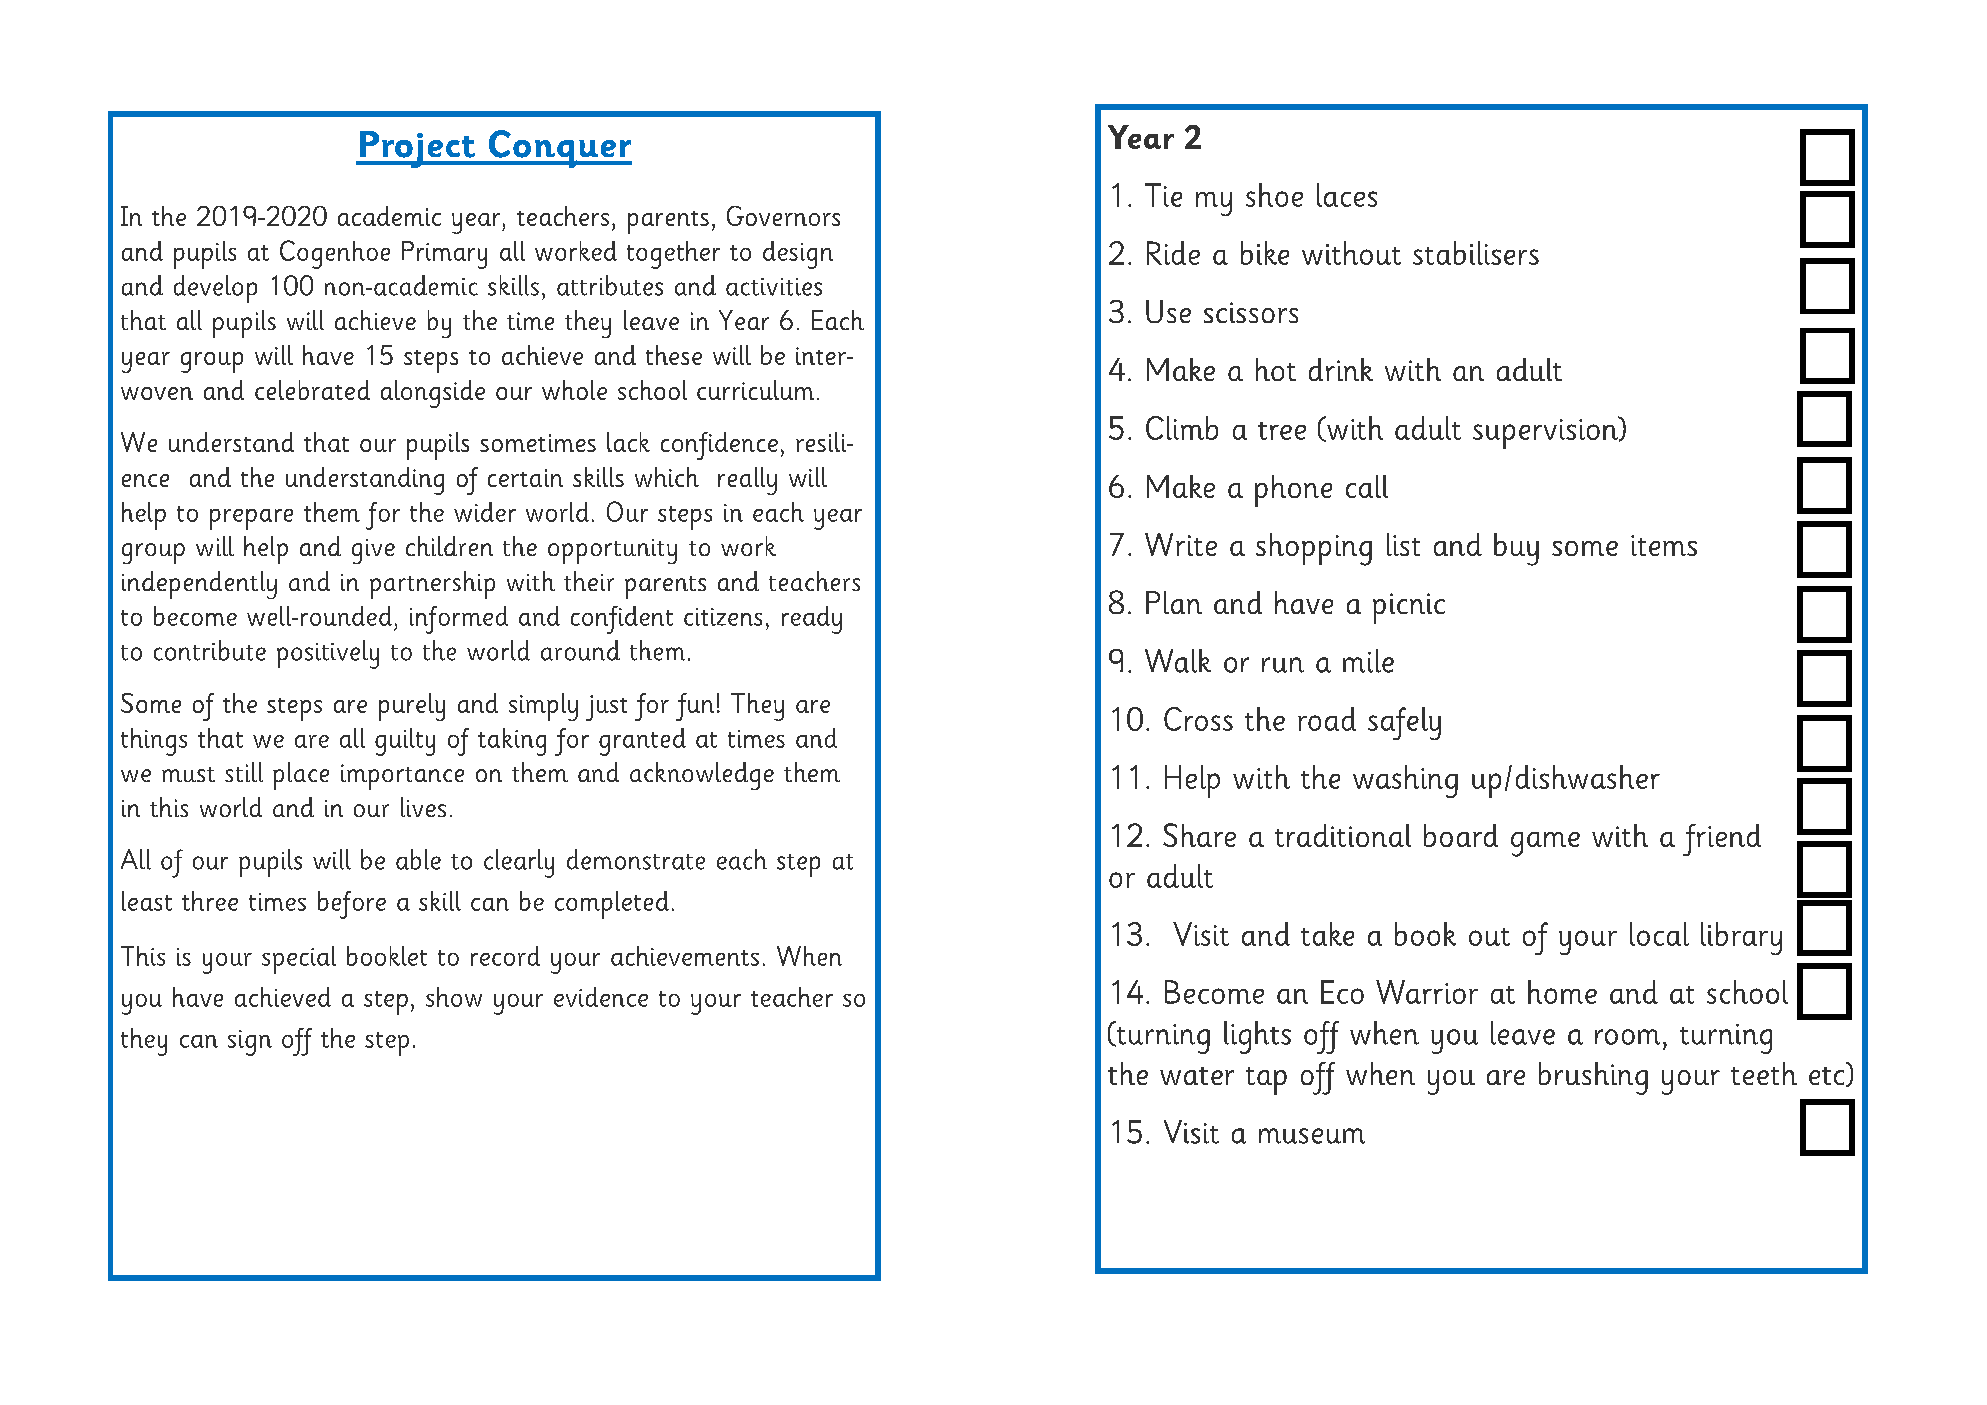 The image size is (1987, 1405). What do you see at coordinates (1722, 840) in the screenshot?
I see `friend` at bounding box center [1722, 840].
